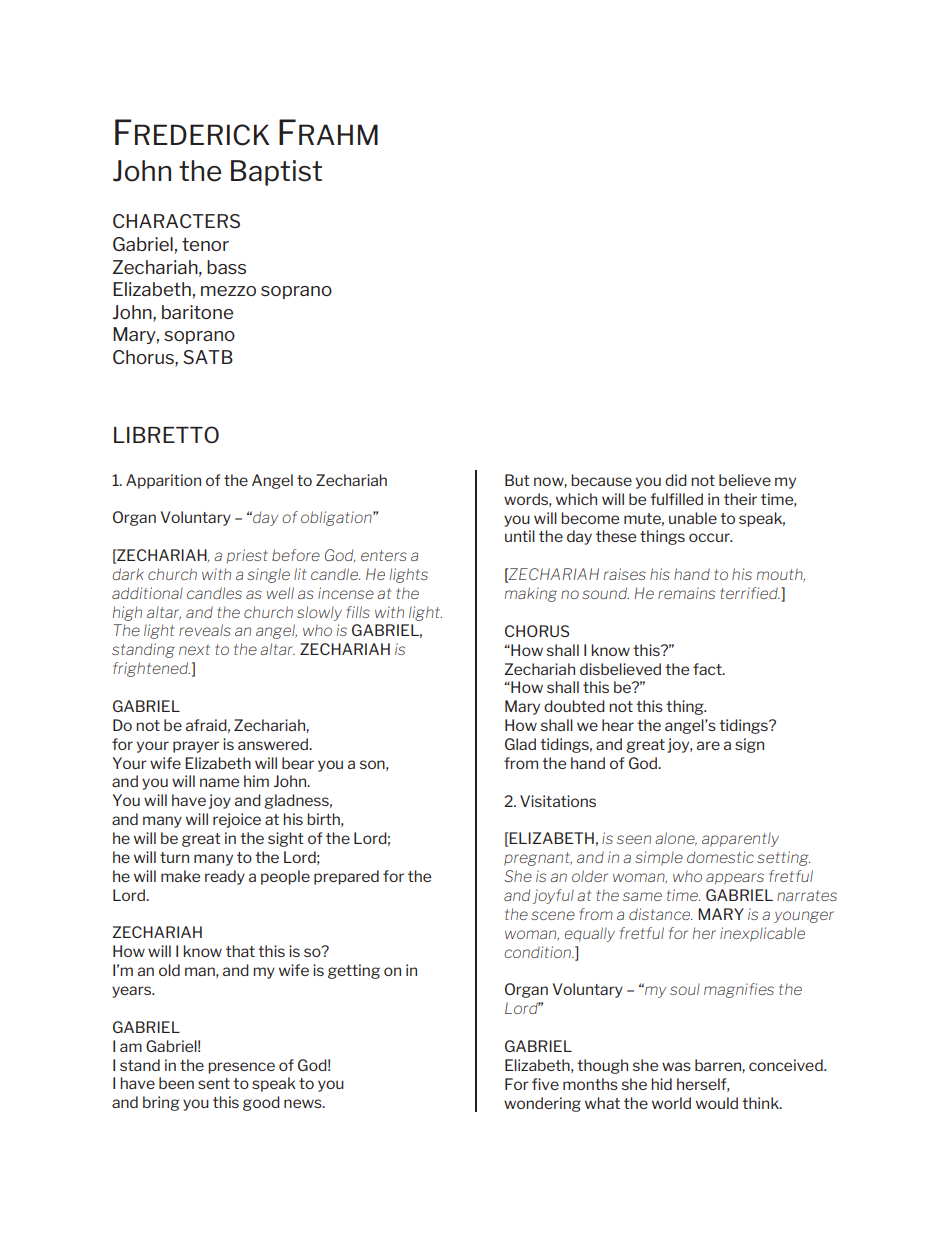 The image size is (952, 1233). I want to click on Baptist, so click(276, 173).
